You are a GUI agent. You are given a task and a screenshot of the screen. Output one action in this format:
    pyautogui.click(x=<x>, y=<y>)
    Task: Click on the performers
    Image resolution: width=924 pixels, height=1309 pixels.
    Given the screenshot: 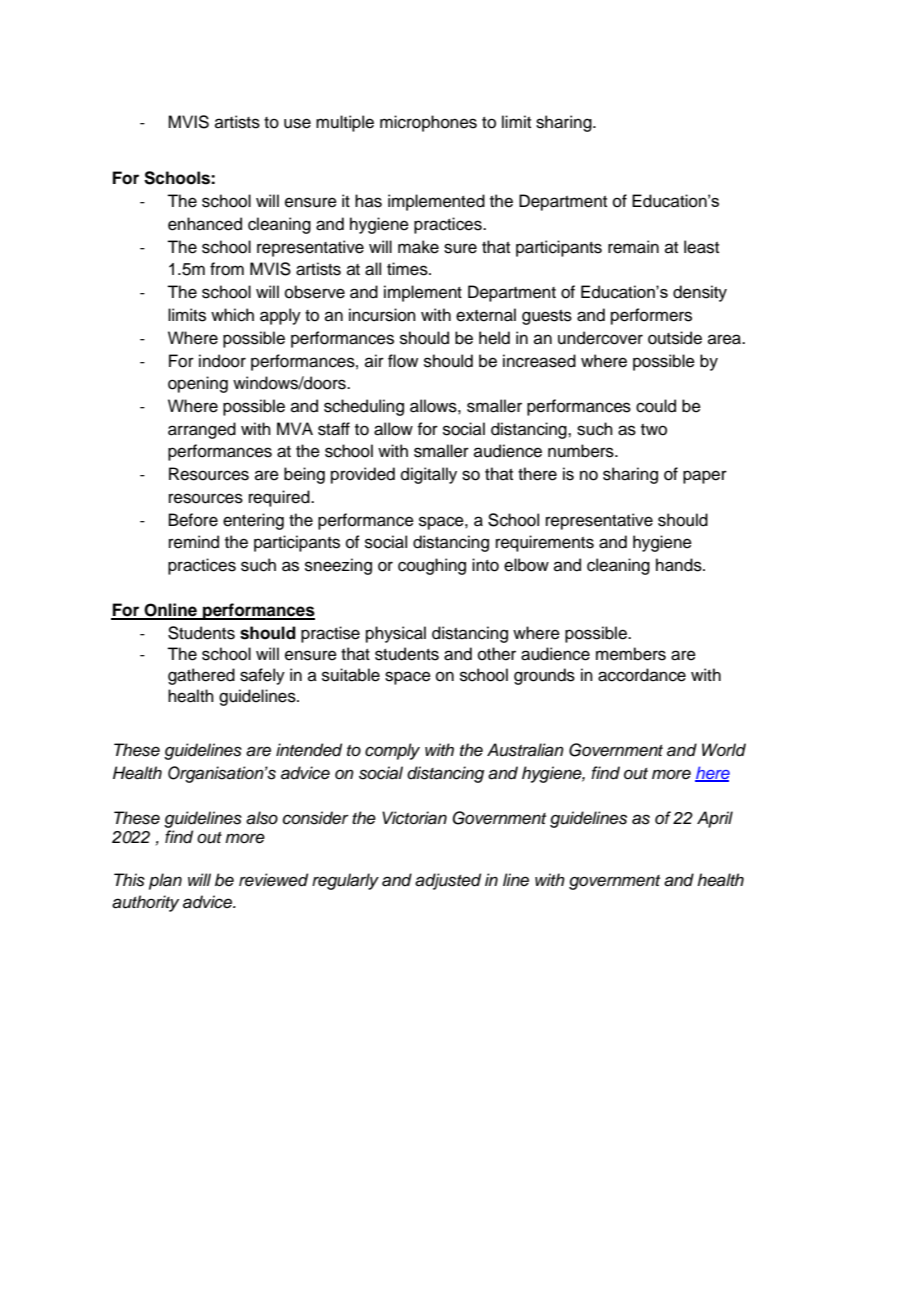 What is the action you would take?
    pyautogui.click(x=651, y=316)
